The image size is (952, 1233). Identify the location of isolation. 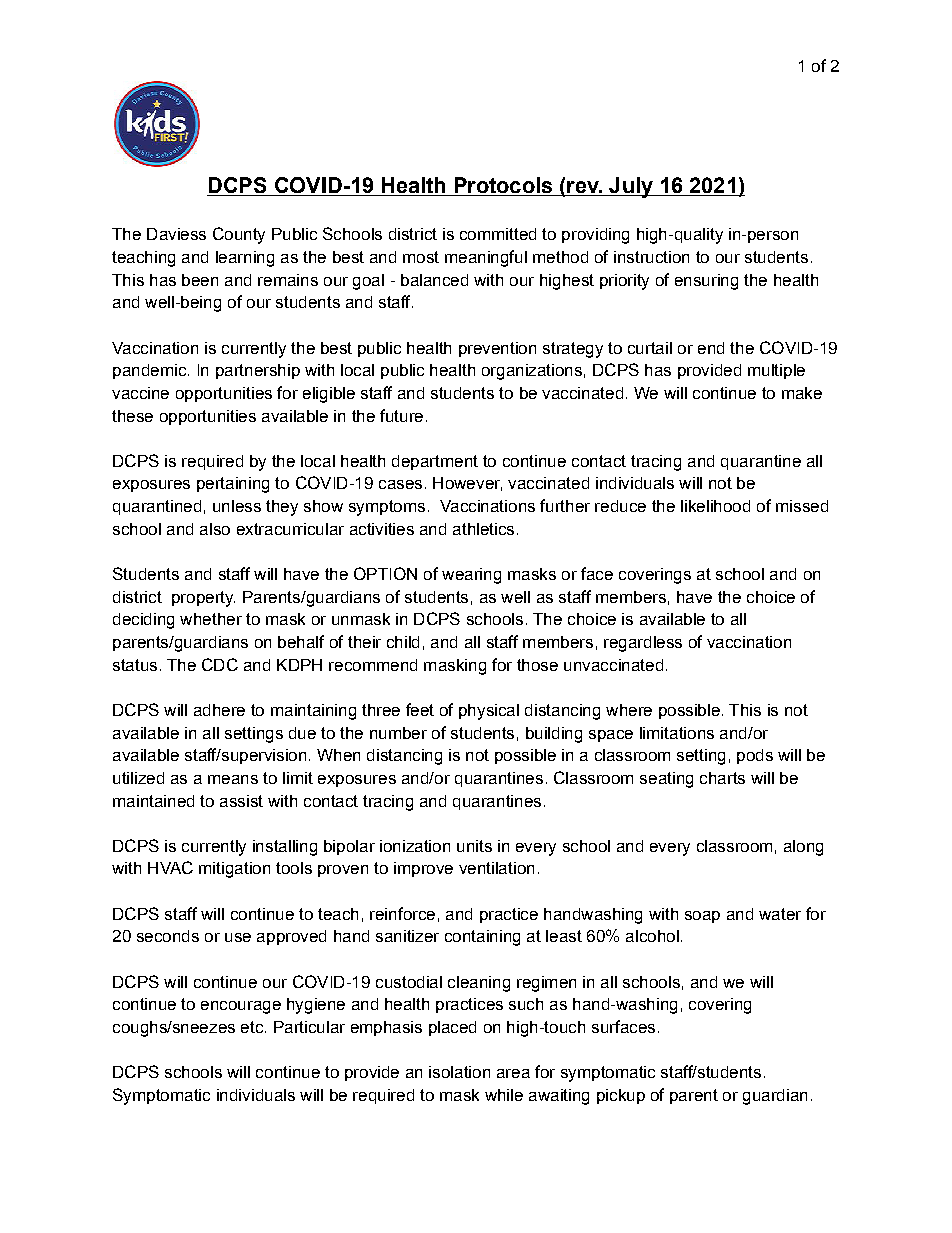
(459, 1072).
